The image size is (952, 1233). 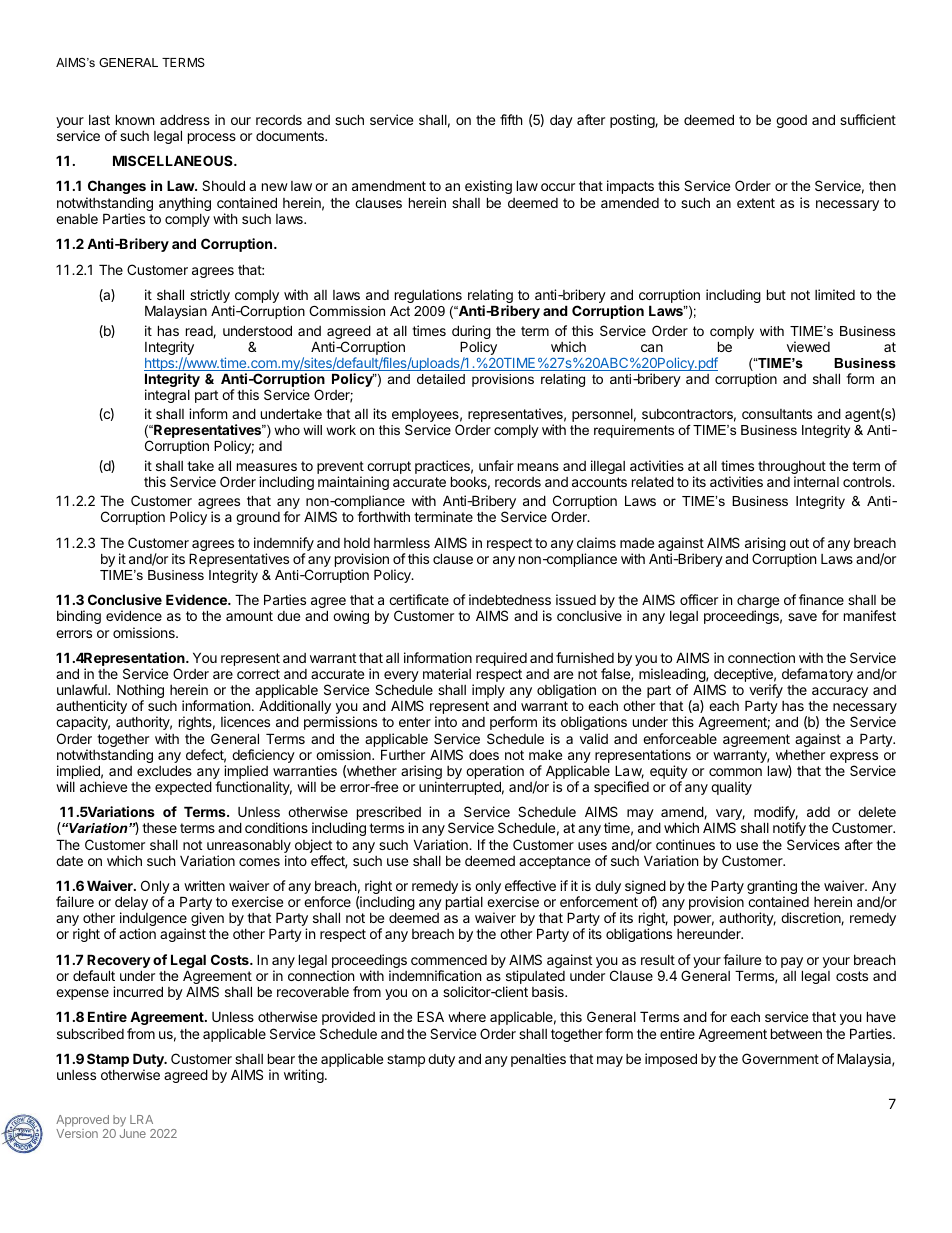 I want to click on good, so click(x=791, y=121).
